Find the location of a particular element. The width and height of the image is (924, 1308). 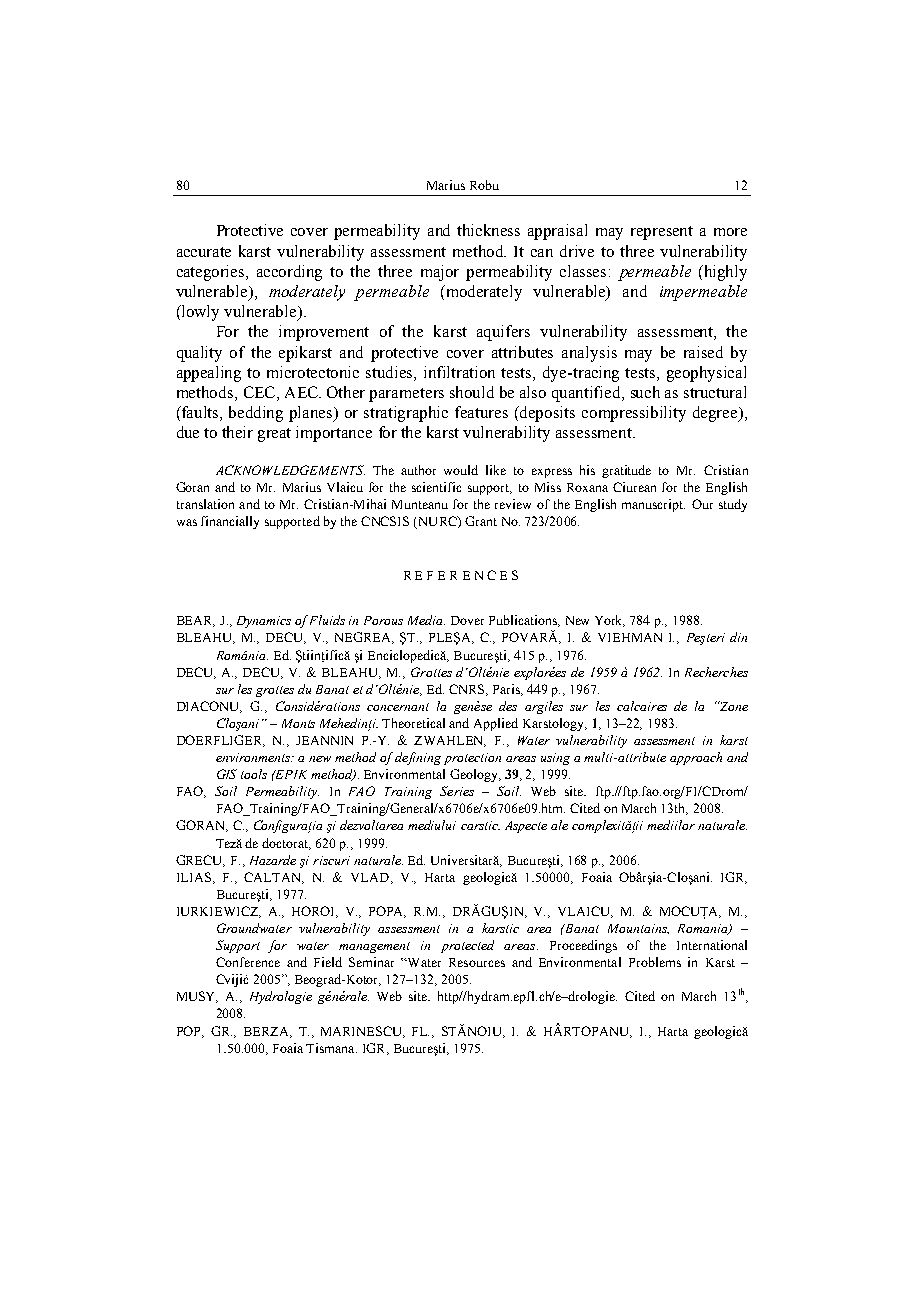

environments is located at coordinates (254, 757).
